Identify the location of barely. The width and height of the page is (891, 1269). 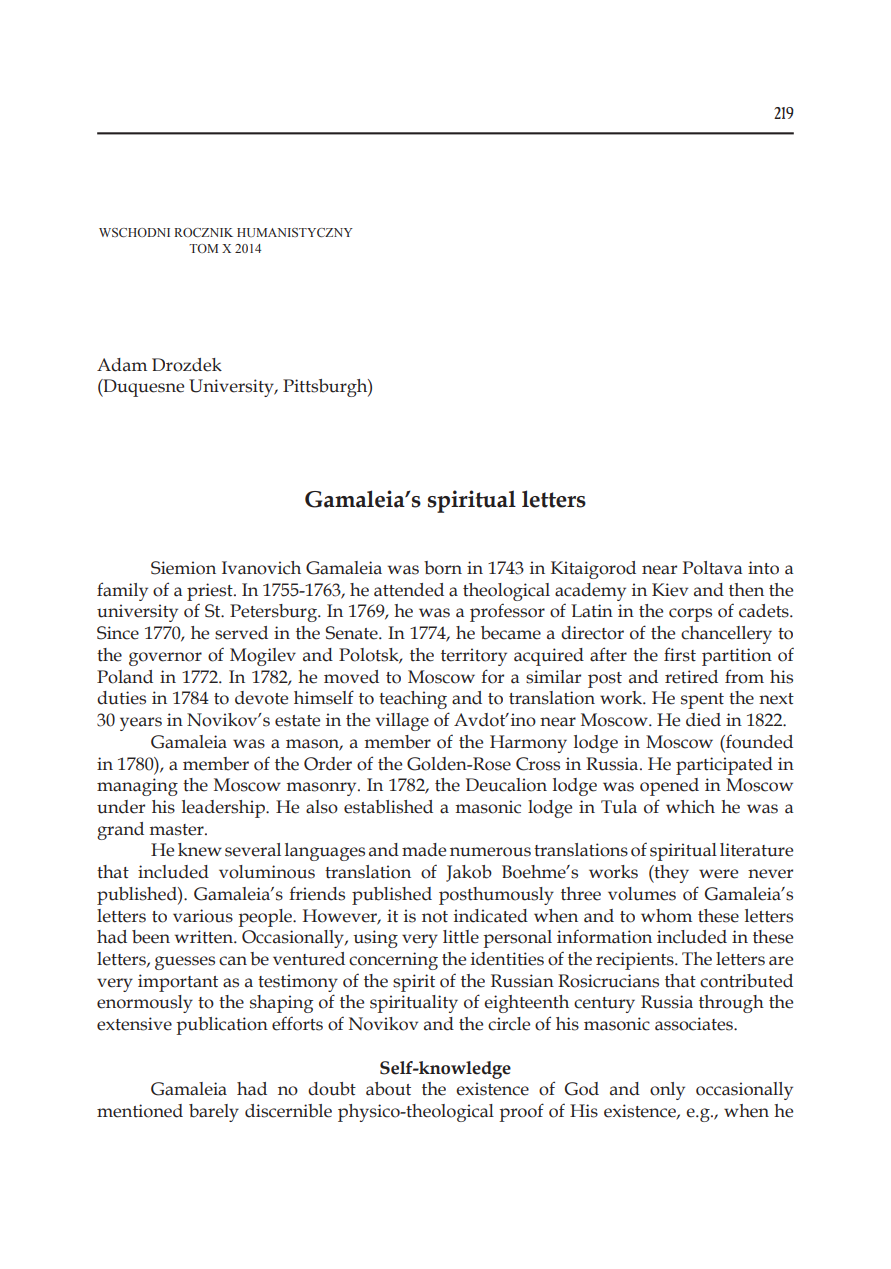
(214, 1113).
